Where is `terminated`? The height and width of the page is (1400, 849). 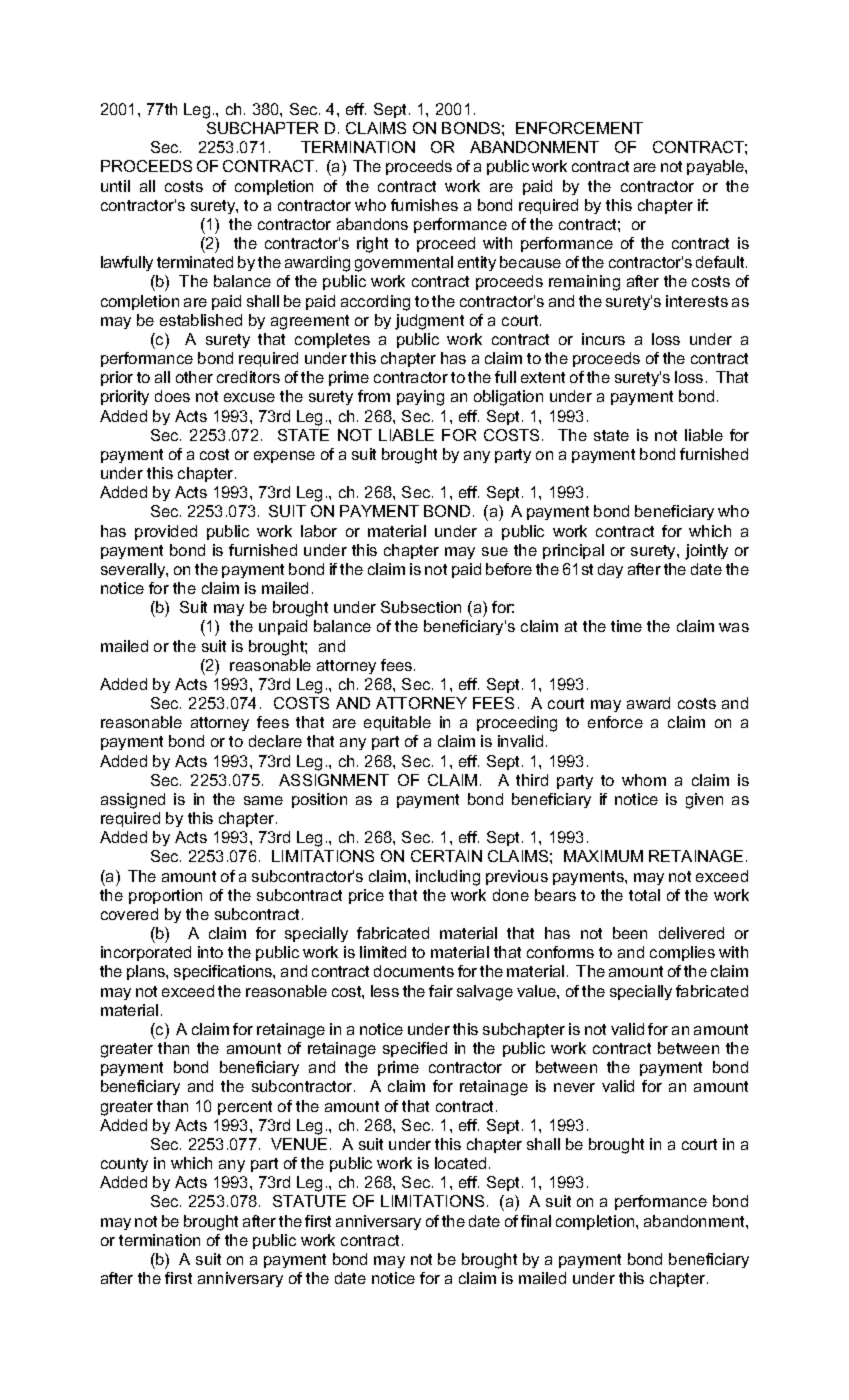
terminated is located at coordinates (195, 262).
